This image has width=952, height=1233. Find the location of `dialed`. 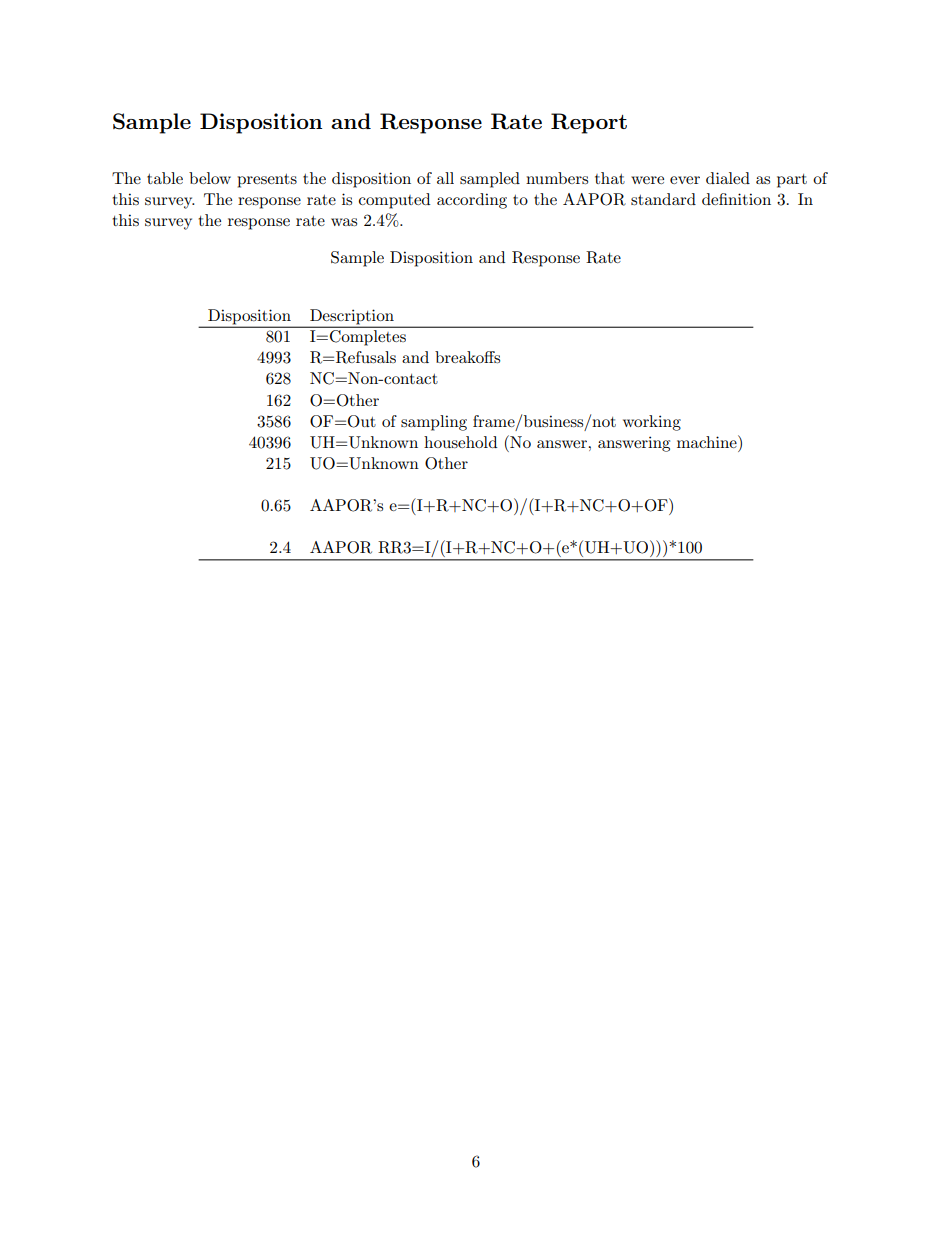

dialed is located at coordinates (728, 178).
